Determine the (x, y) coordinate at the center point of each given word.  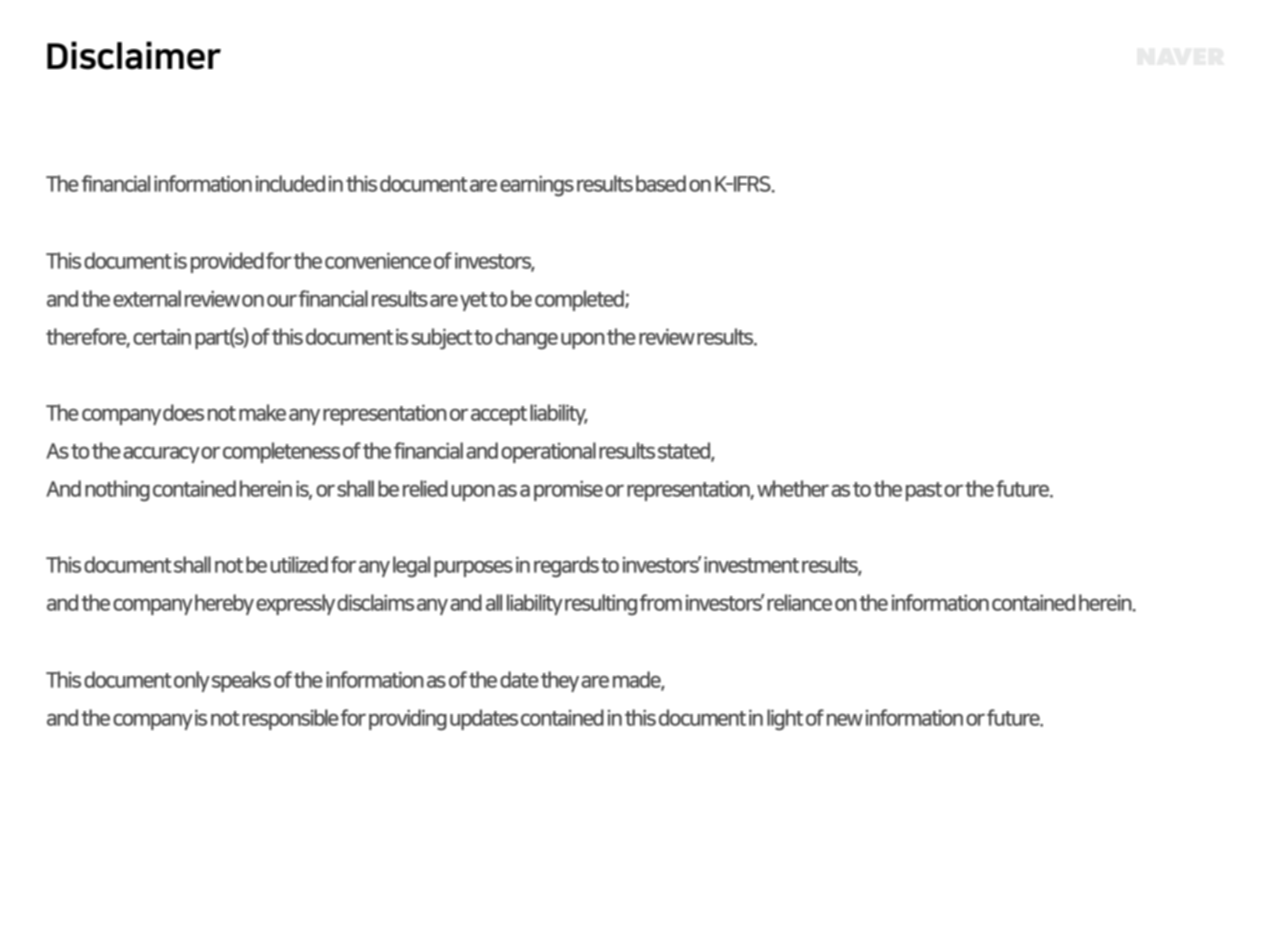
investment (751, 565)
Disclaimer (134, 55)
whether (793, 488)
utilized (299, 564)
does (183, 412)
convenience (378, 261)
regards (566, 567)
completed (580, 300)
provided (227, 262)
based (661, 183)
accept (499, 415)
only (192, 681)
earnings (537, 186)
